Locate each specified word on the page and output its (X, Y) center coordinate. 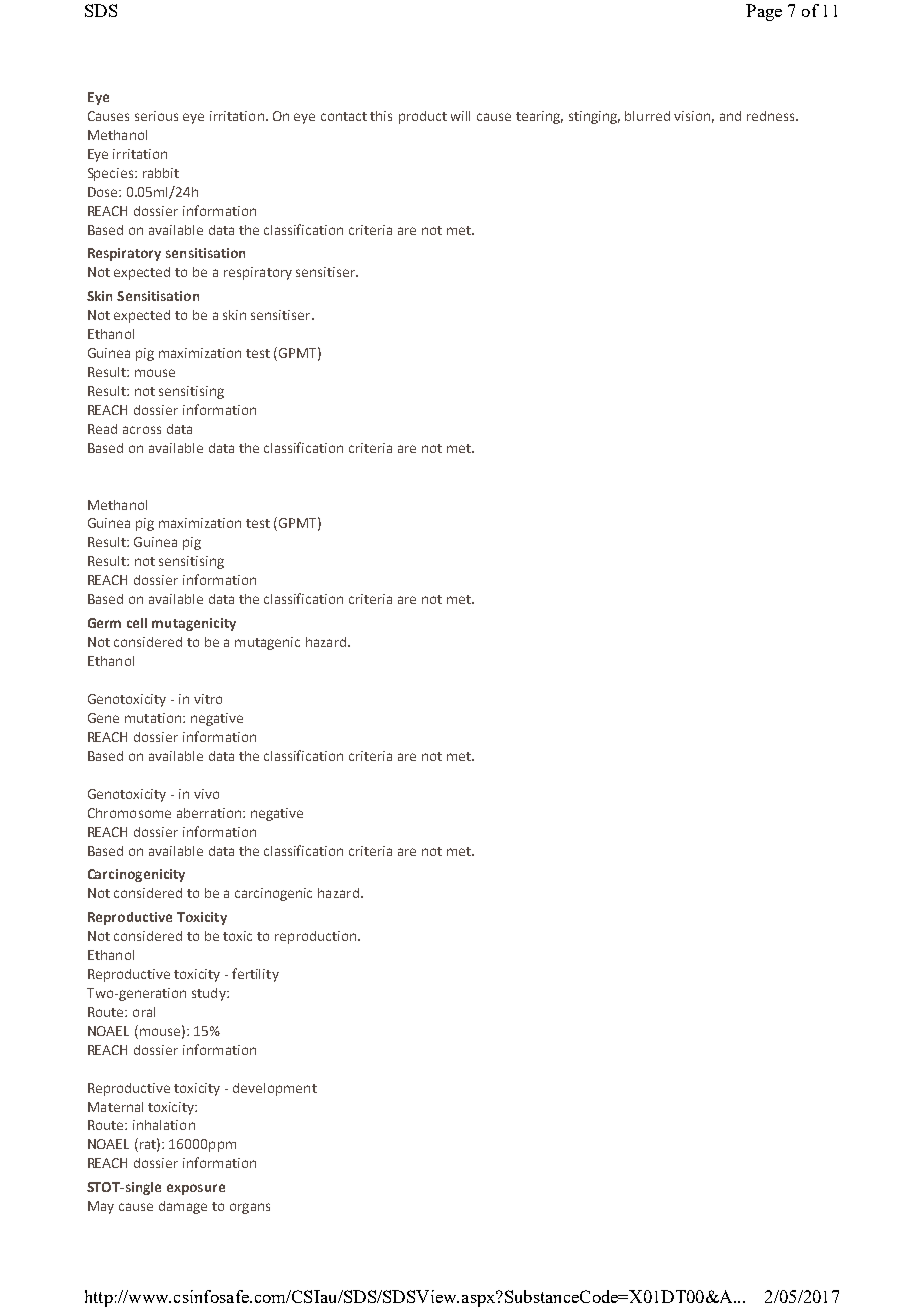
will (460, 116)
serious (156, 116)
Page (764, 12)
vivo (206, 794)
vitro (208, 699)
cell (137, 623)
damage (183, 1207)
